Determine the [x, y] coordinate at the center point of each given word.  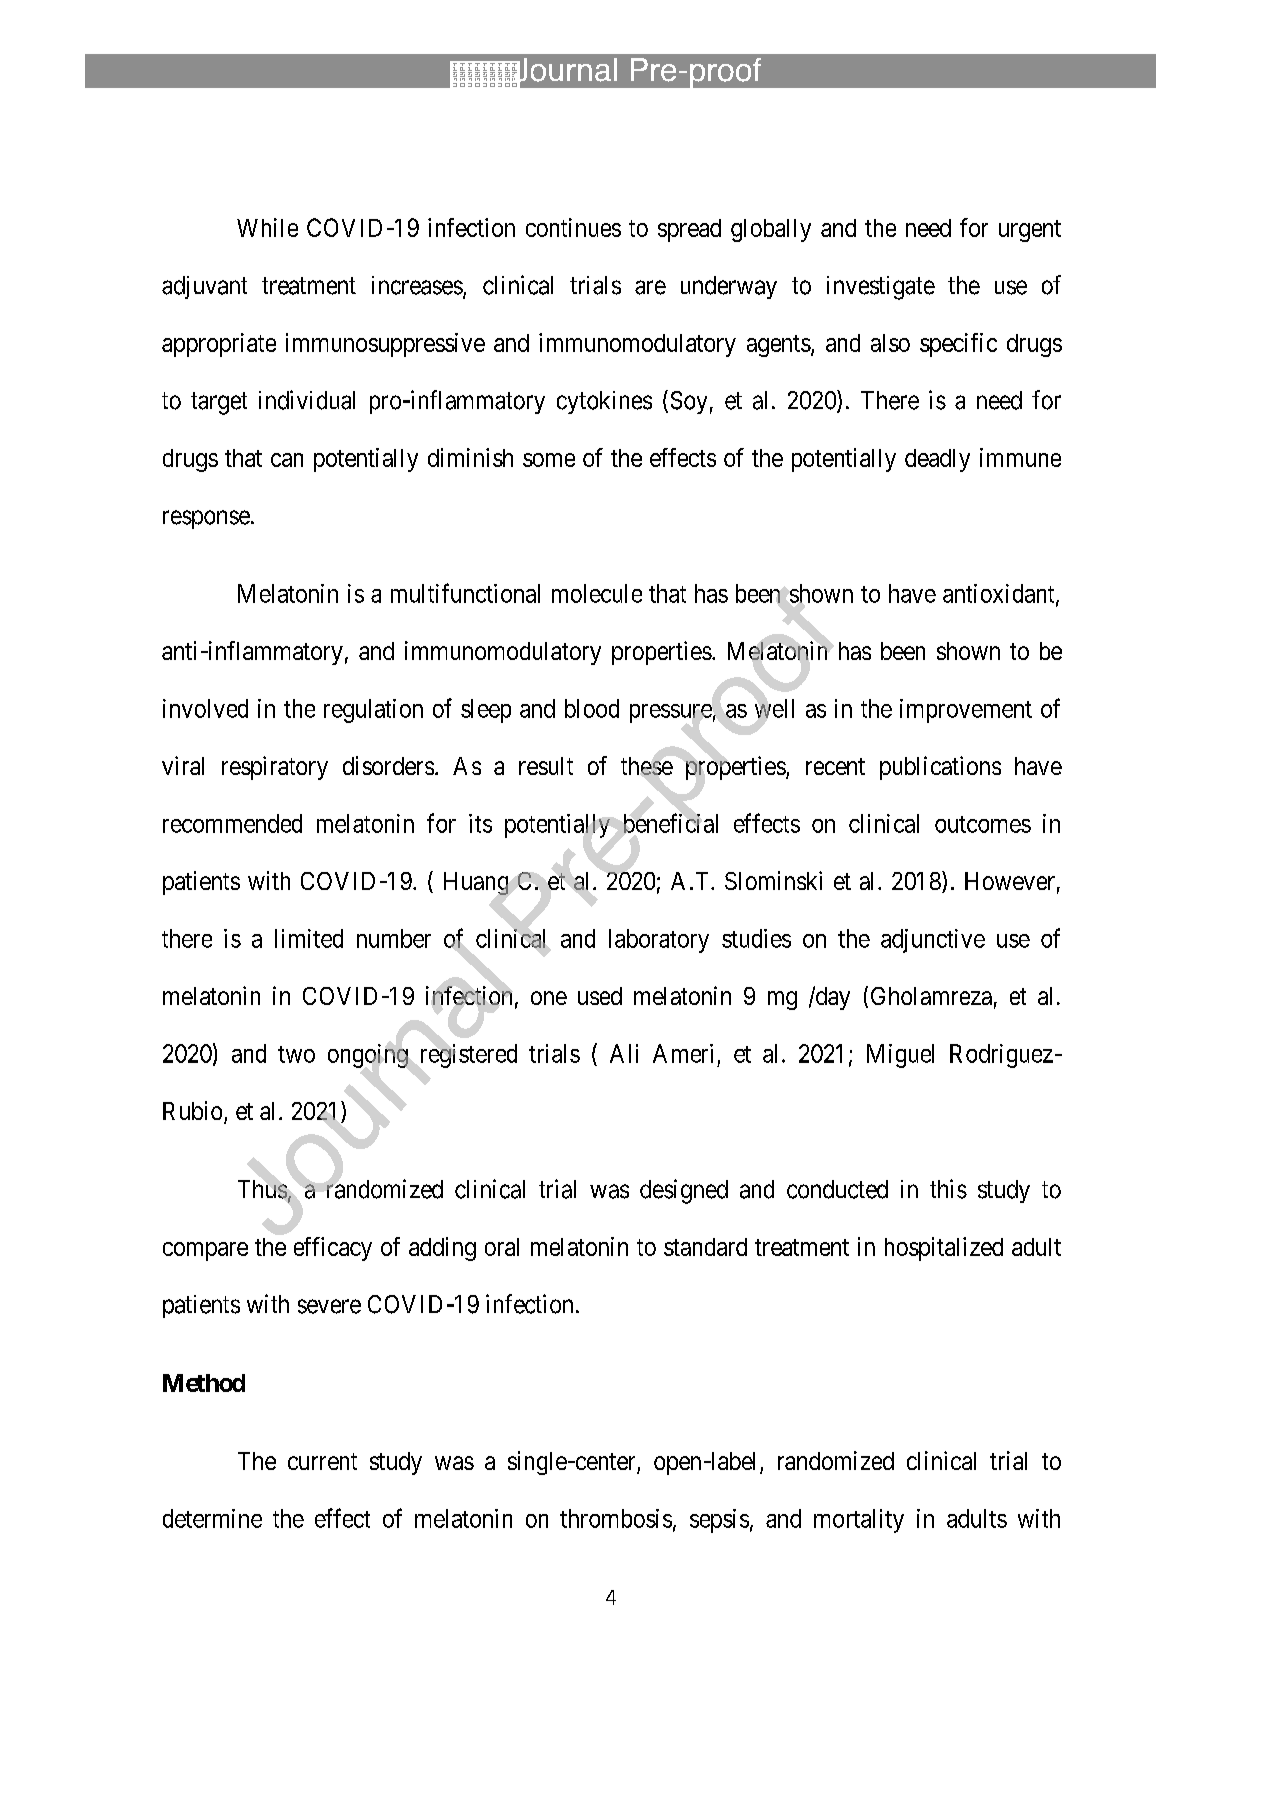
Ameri [683, 1053]
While [267, 227]
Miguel [900, 1056]
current [322, 1461]
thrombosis [616, 1518]
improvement [966, 711]
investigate [881, 288]
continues [573, 227]
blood [592, 708]
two [296, 1054]
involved [205, 708]
